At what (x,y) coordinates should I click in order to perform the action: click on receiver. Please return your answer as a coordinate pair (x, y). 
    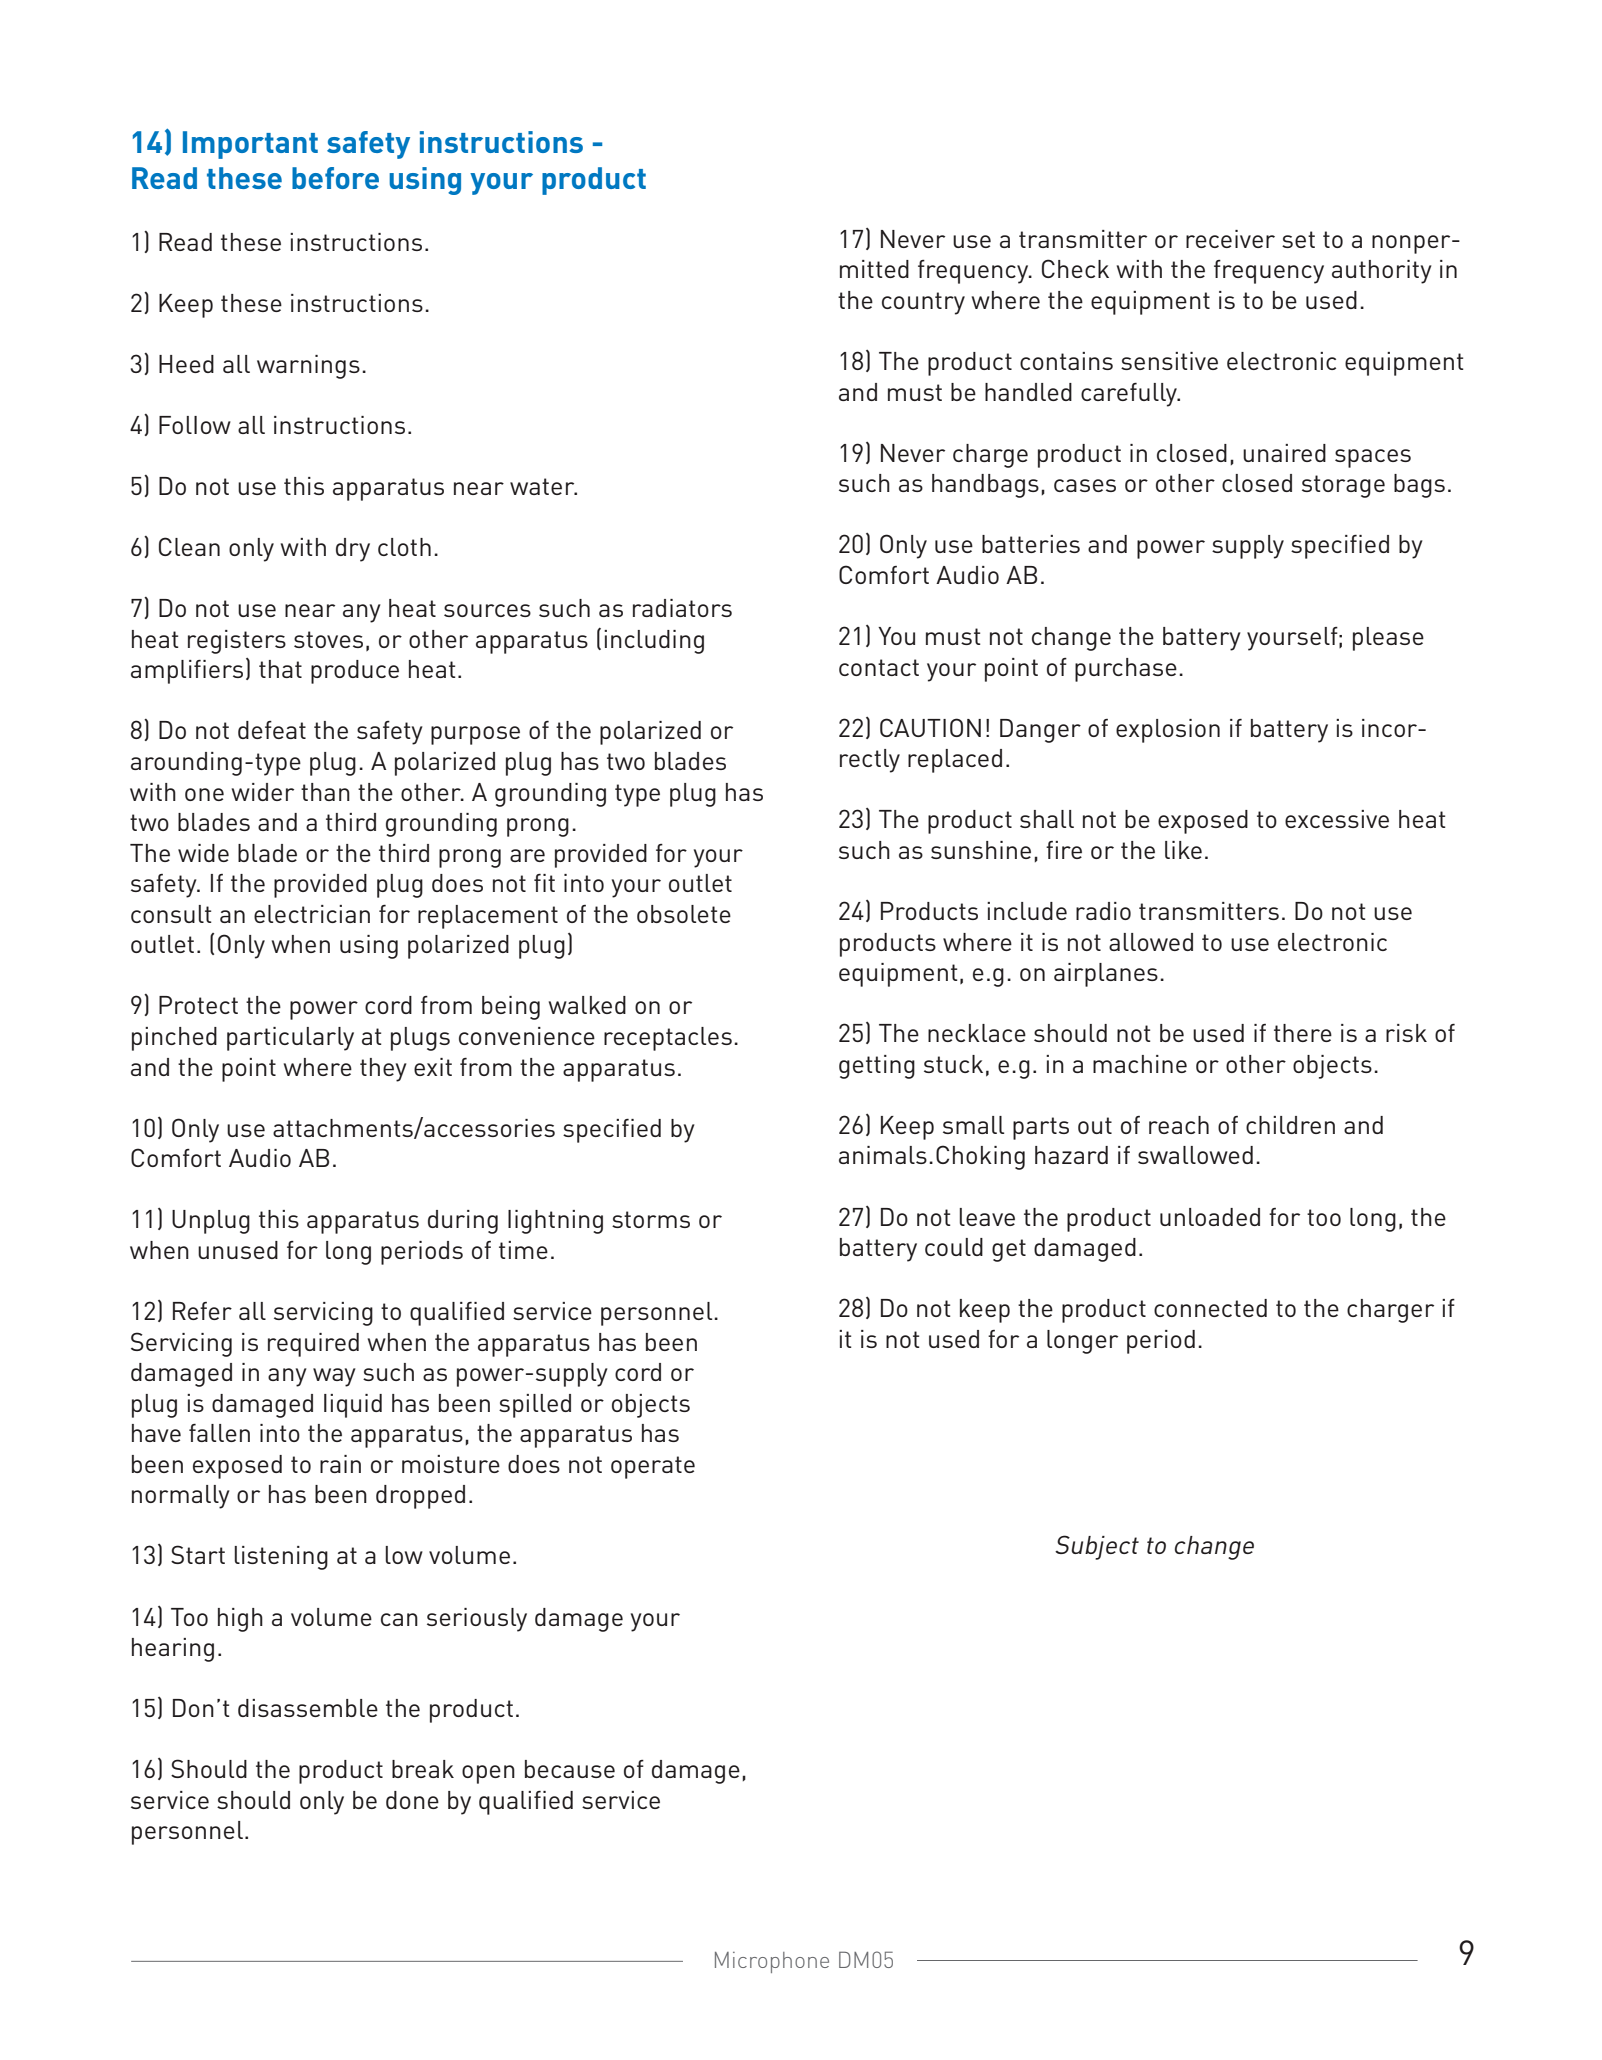
    Looking at the image, I should click on (1230, 239).
